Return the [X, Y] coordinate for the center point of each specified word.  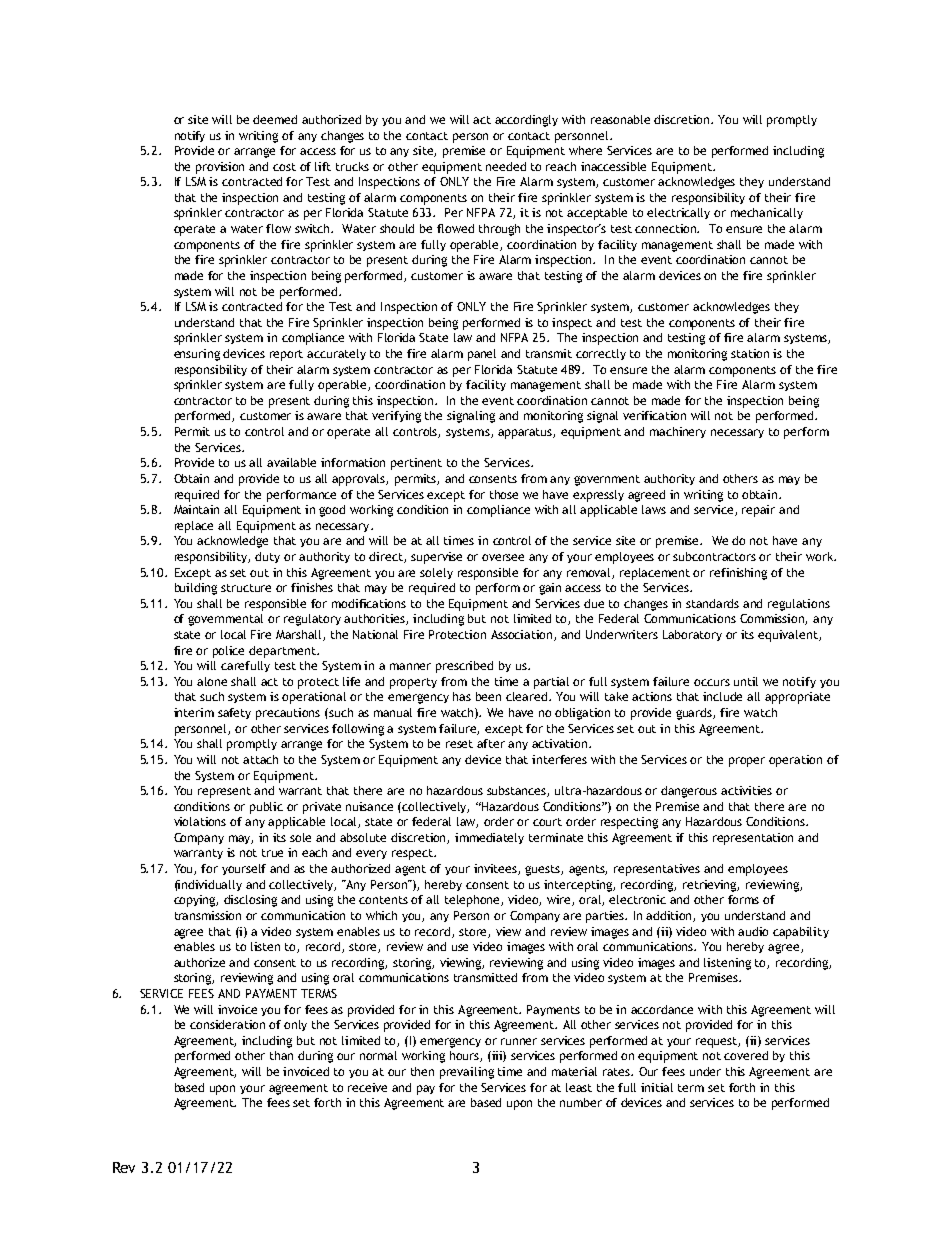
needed [506, 166]
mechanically [767, 213]
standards [712, 603]
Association [523, 635]
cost [284, 167]
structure [246, 588]
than [281, 1055]
